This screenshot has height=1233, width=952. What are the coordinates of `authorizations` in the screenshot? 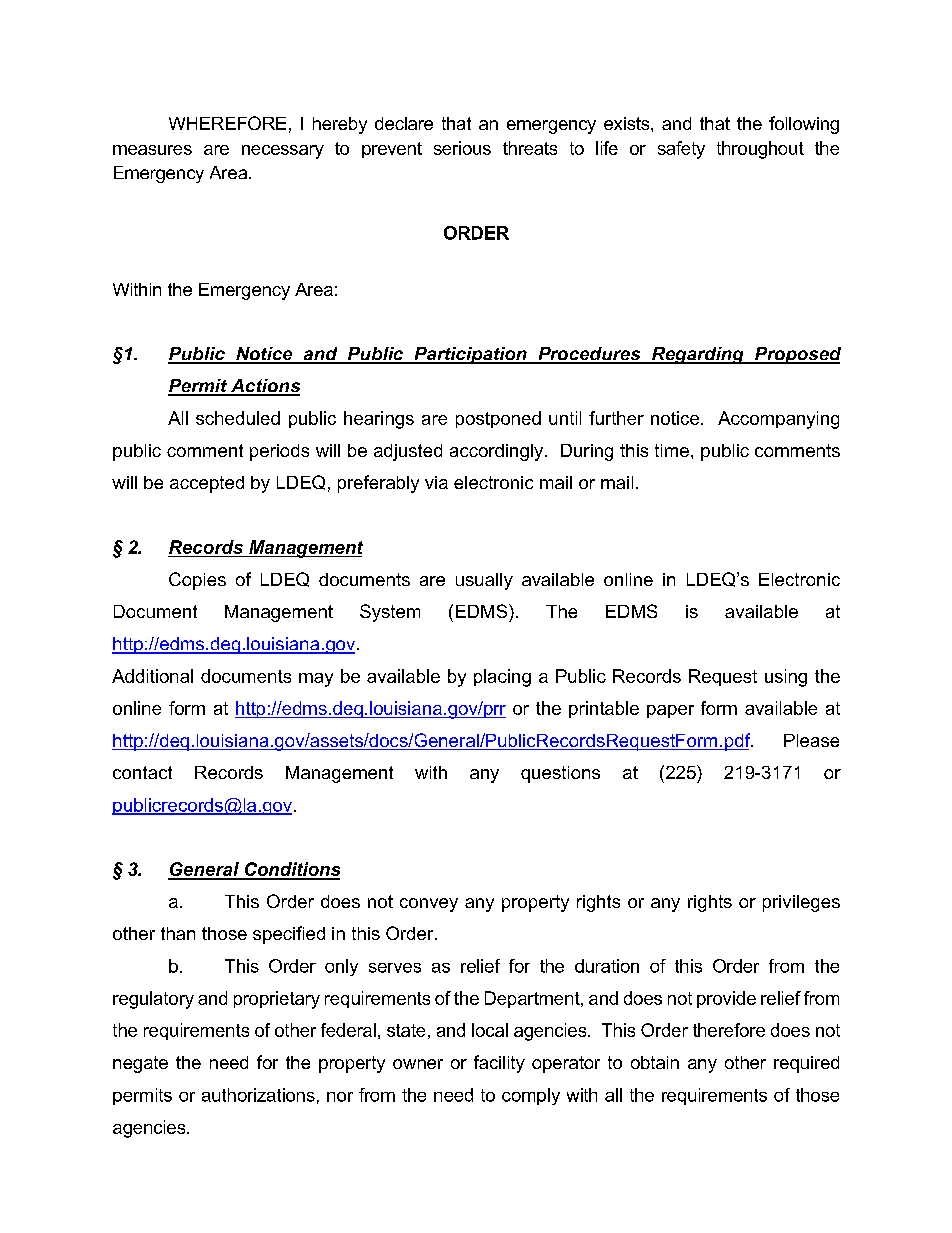 It's located at (258, 1095).
